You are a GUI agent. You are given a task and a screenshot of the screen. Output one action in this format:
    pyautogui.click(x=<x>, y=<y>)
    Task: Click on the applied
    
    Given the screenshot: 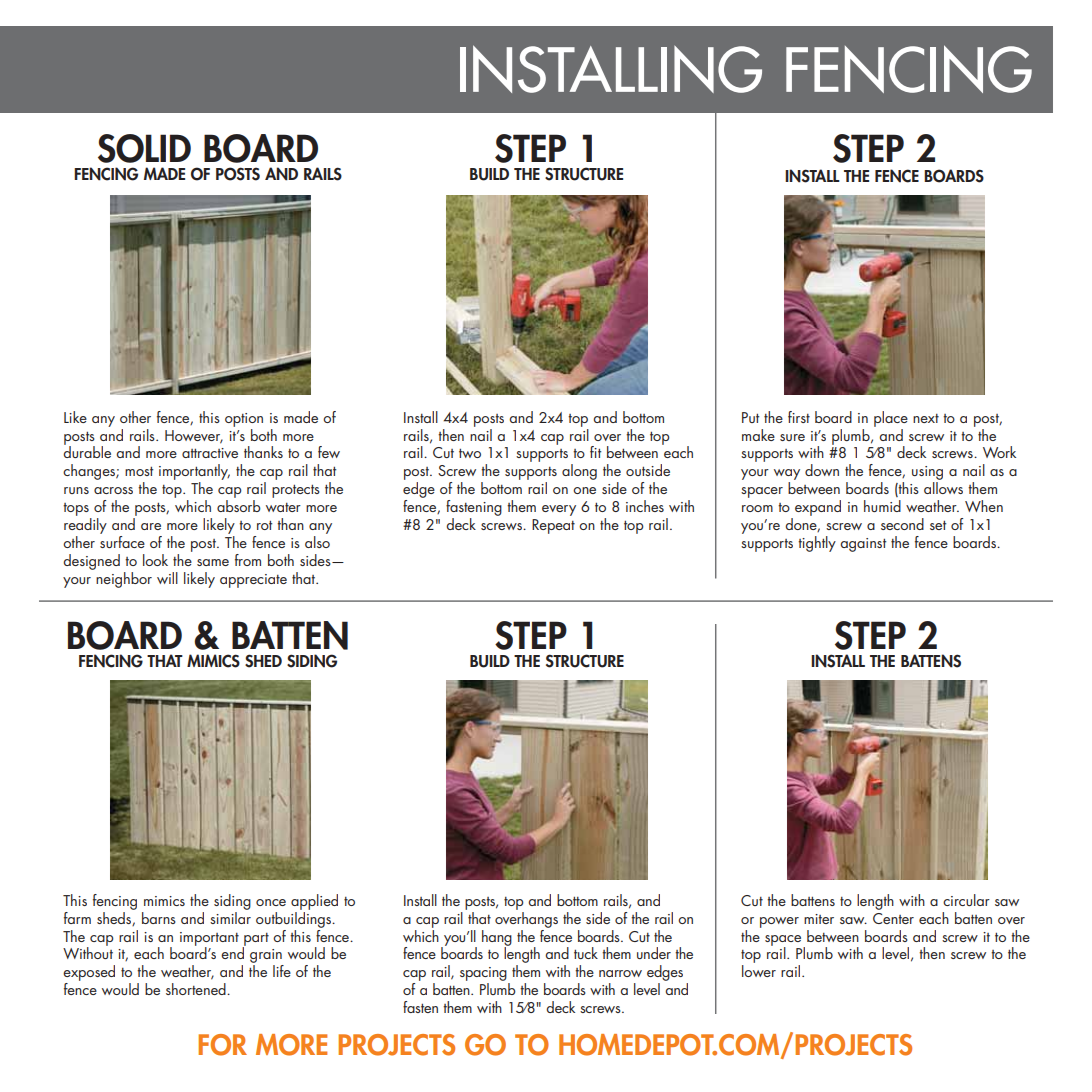 What is the action you would take?
    pyautogui.click(x=314, y=902)
